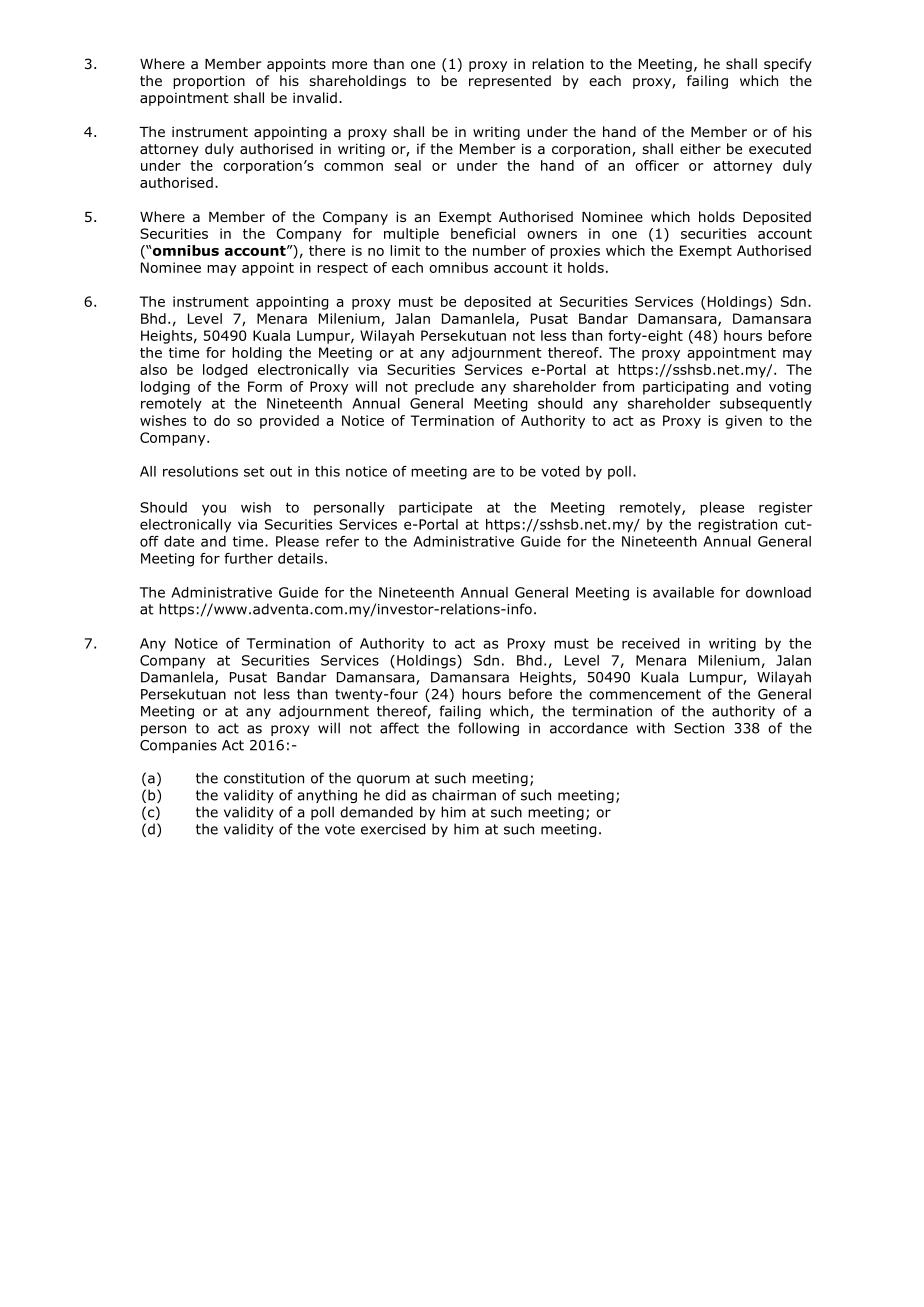 The height and width of the image is (1307, 924). I want to click on further, so click(248, 558).
